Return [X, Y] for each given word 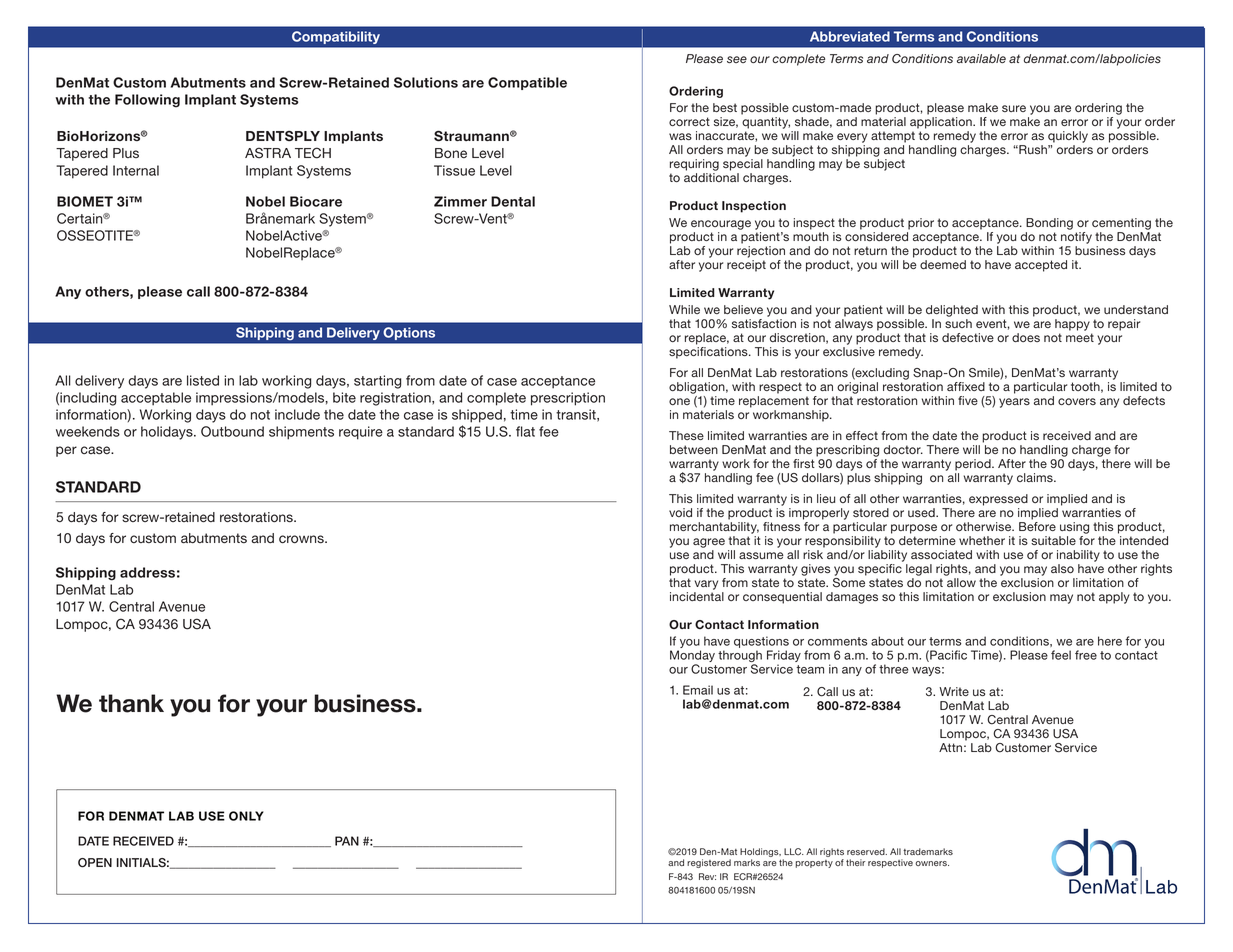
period [974, 465]
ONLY [246, 816]
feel [1061, 655]
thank [131, 703]
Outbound [232, 431]
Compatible [527, 83]
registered [709, 863]
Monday [692, 657]
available [981, 58]
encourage [721, 225]
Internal [136, 170]
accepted [1041, 266]
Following [147, 101]
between [694, 449]
